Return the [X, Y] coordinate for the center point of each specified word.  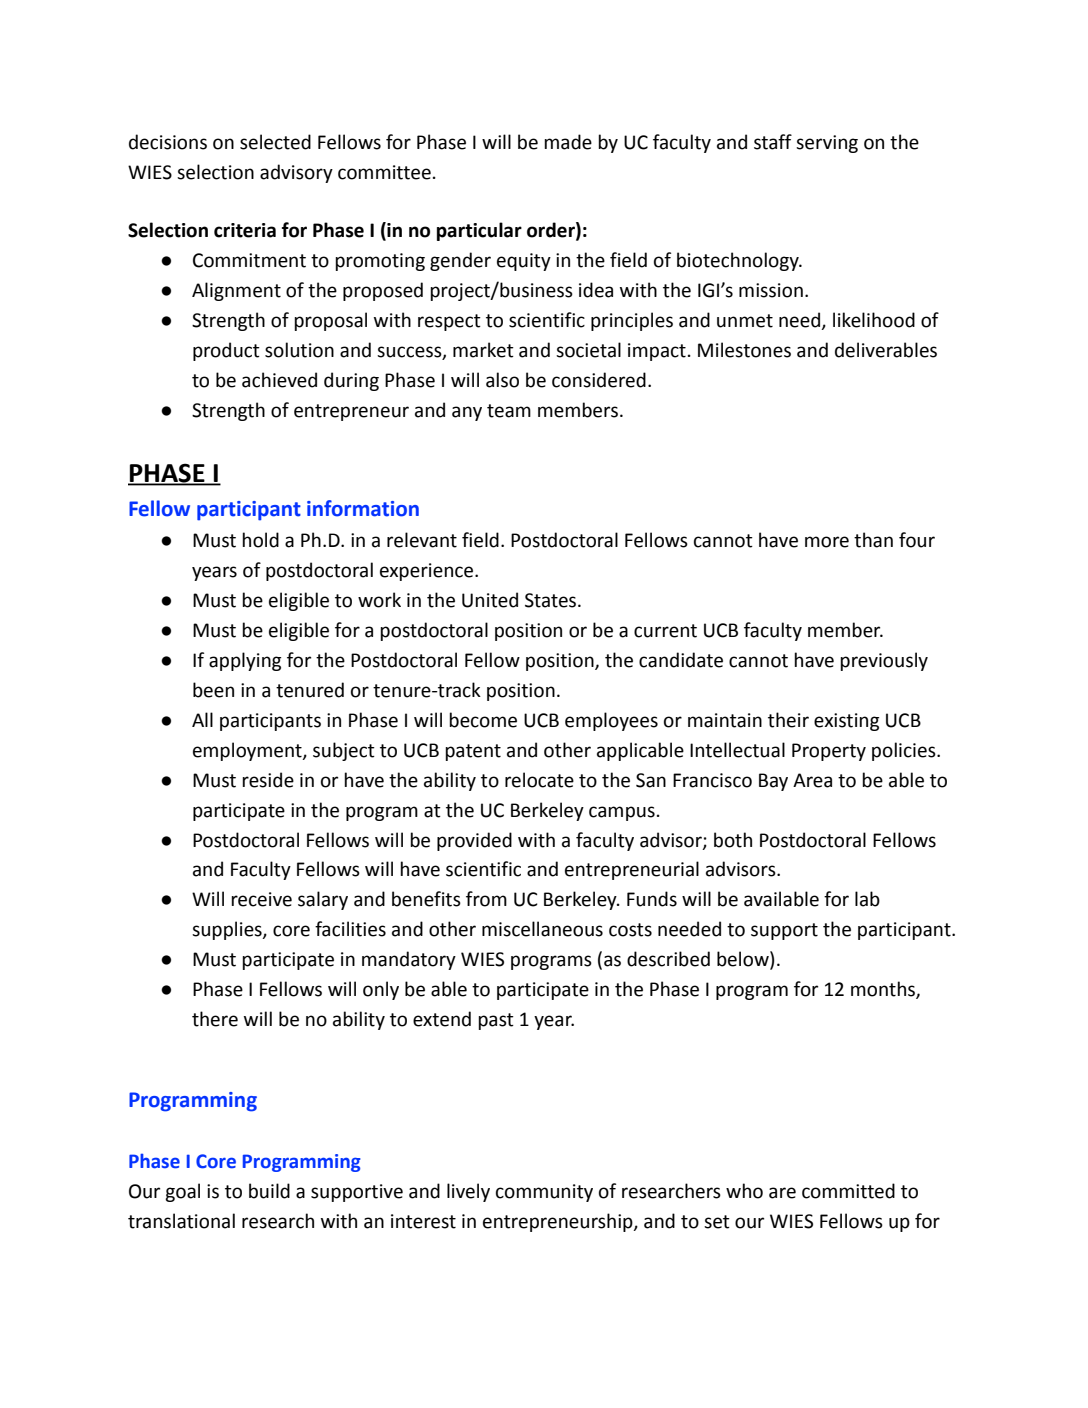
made [568, 142]
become [483, 720]
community [544, 1193]
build [269, 1191]
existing [846, 722]
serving [827, 144]
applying [245, 661]
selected [275, 142]
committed [848, 1191]
